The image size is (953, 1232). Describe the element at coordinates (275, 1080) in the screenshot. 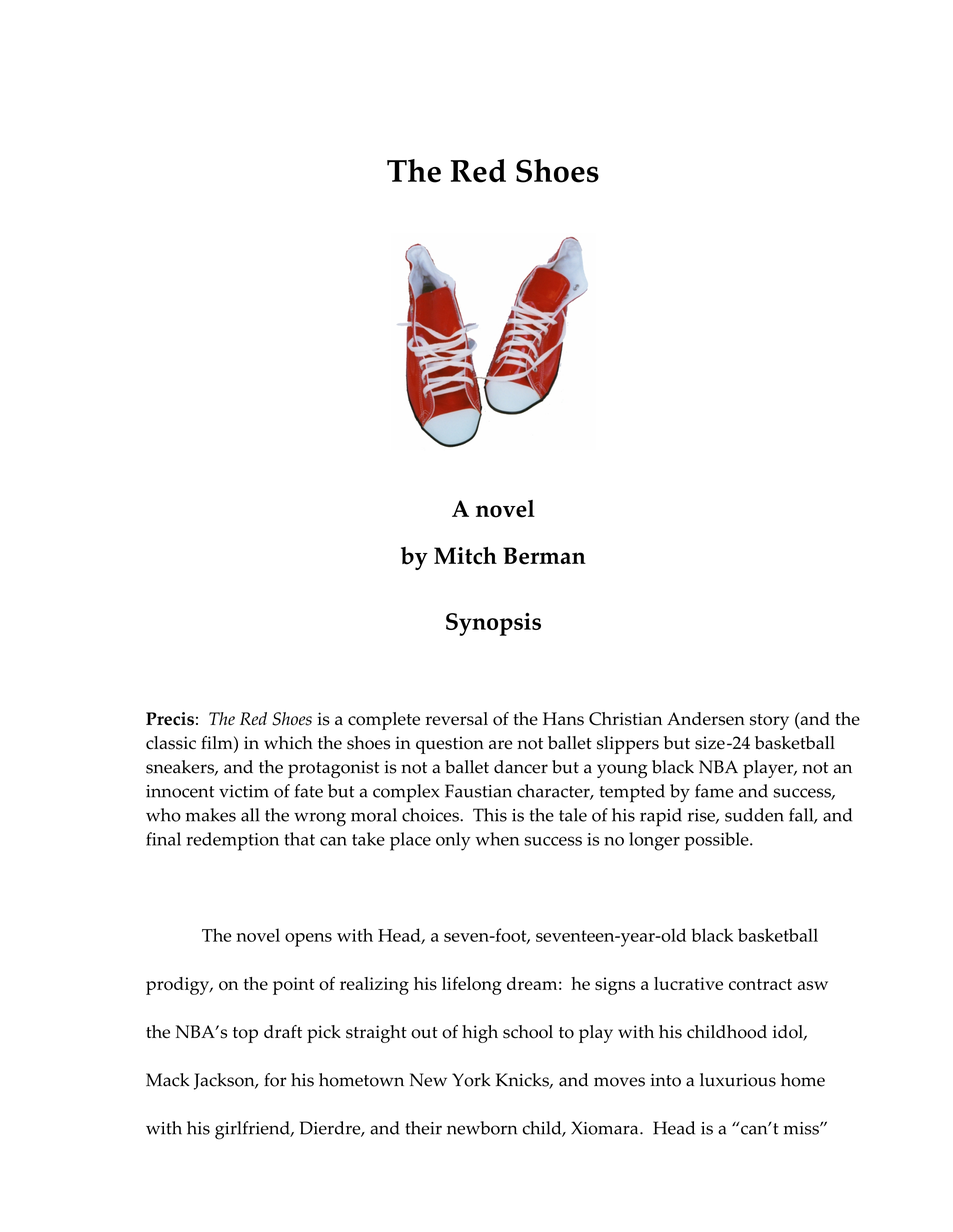

I see `for` at that location.
